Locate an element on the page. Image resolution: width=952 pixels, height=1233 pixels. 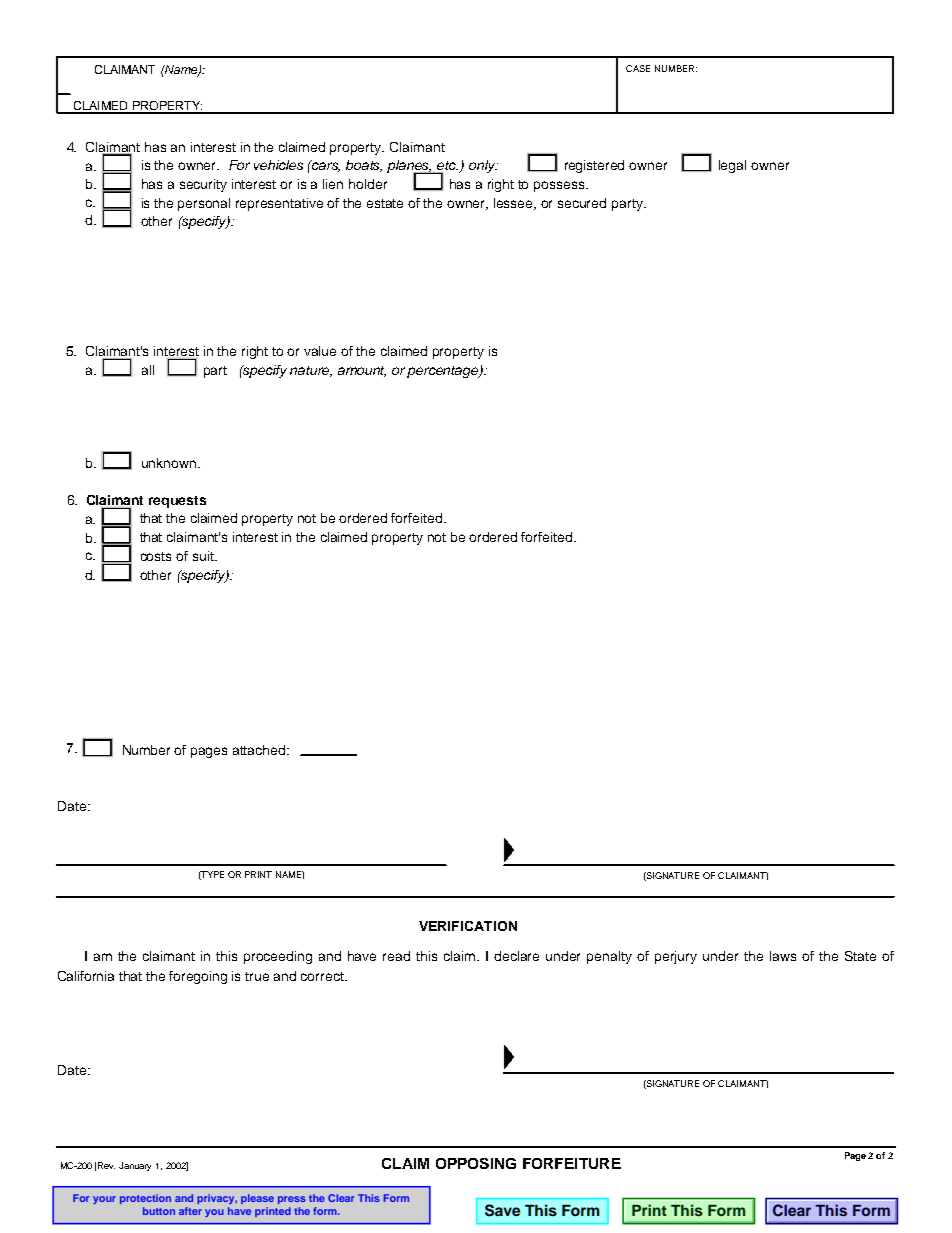
secured is located at coordinates (582, 203).
